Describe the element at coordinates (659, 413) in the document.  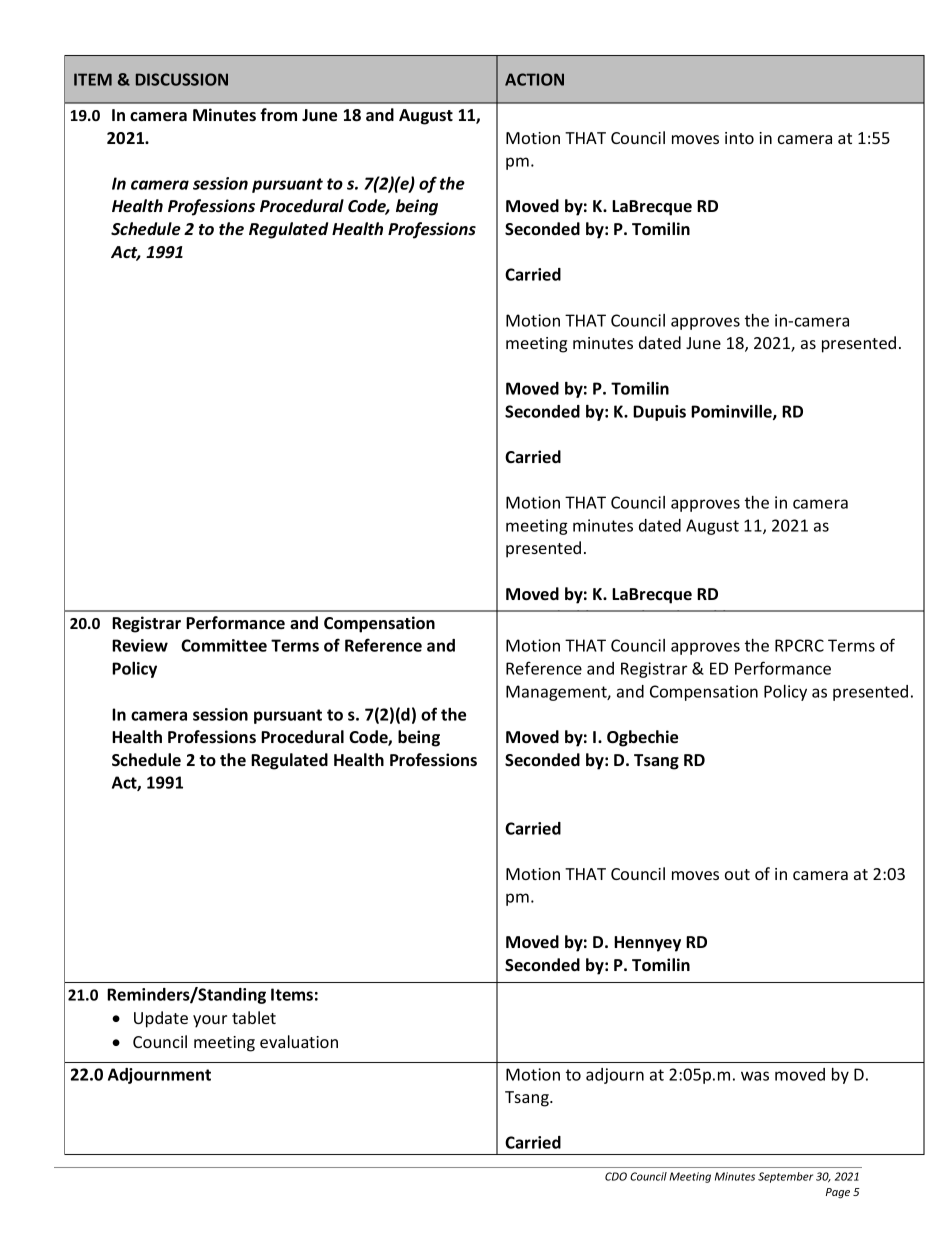
I see `Dupuis` at that location.
